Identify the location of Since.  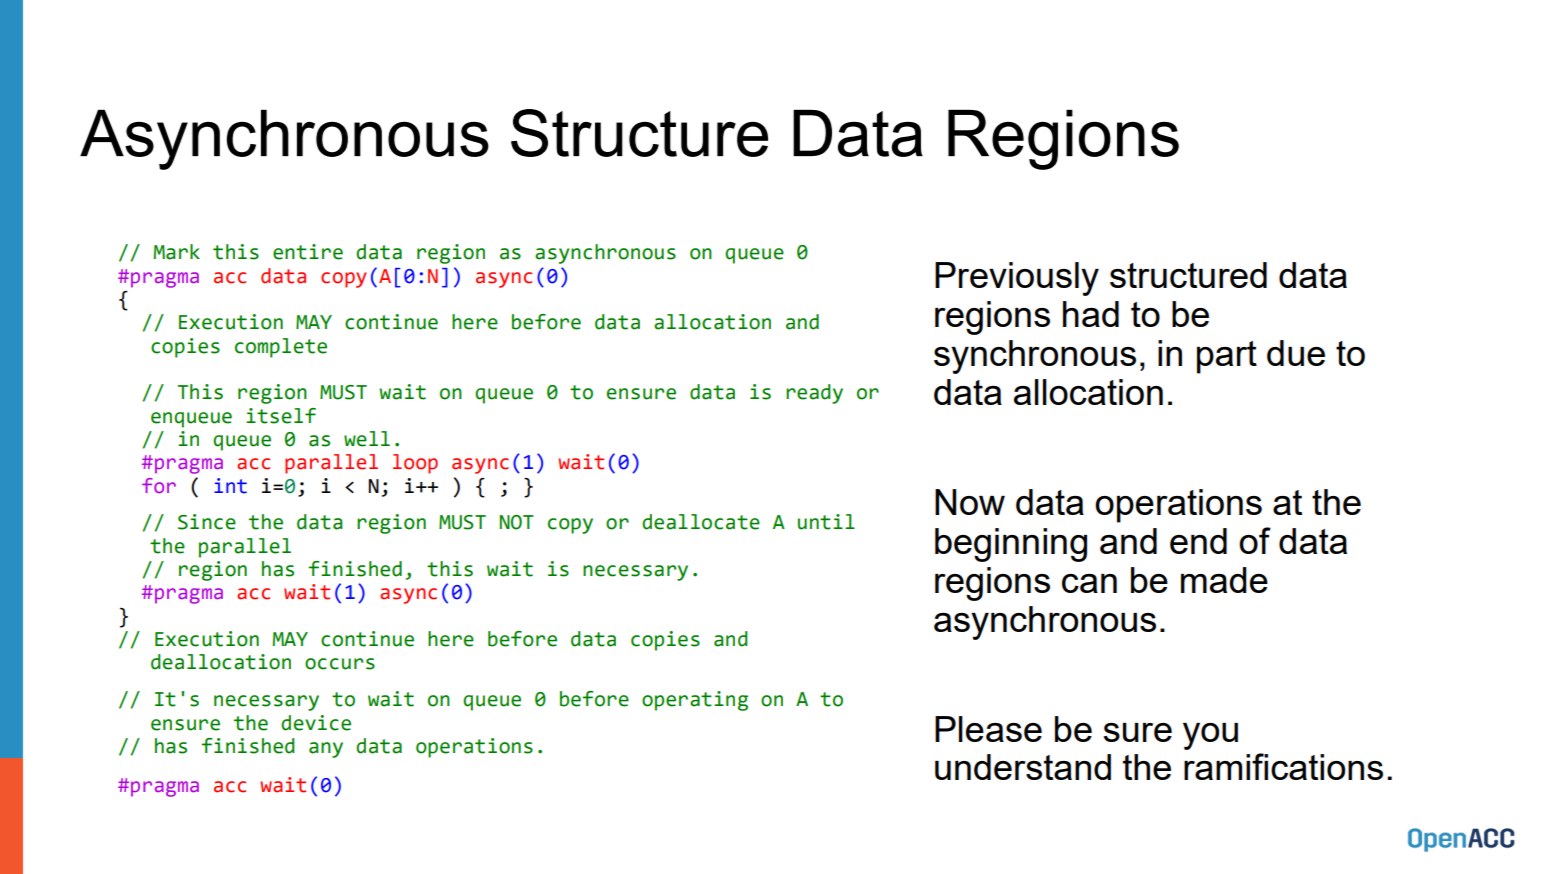
(207, 522).
